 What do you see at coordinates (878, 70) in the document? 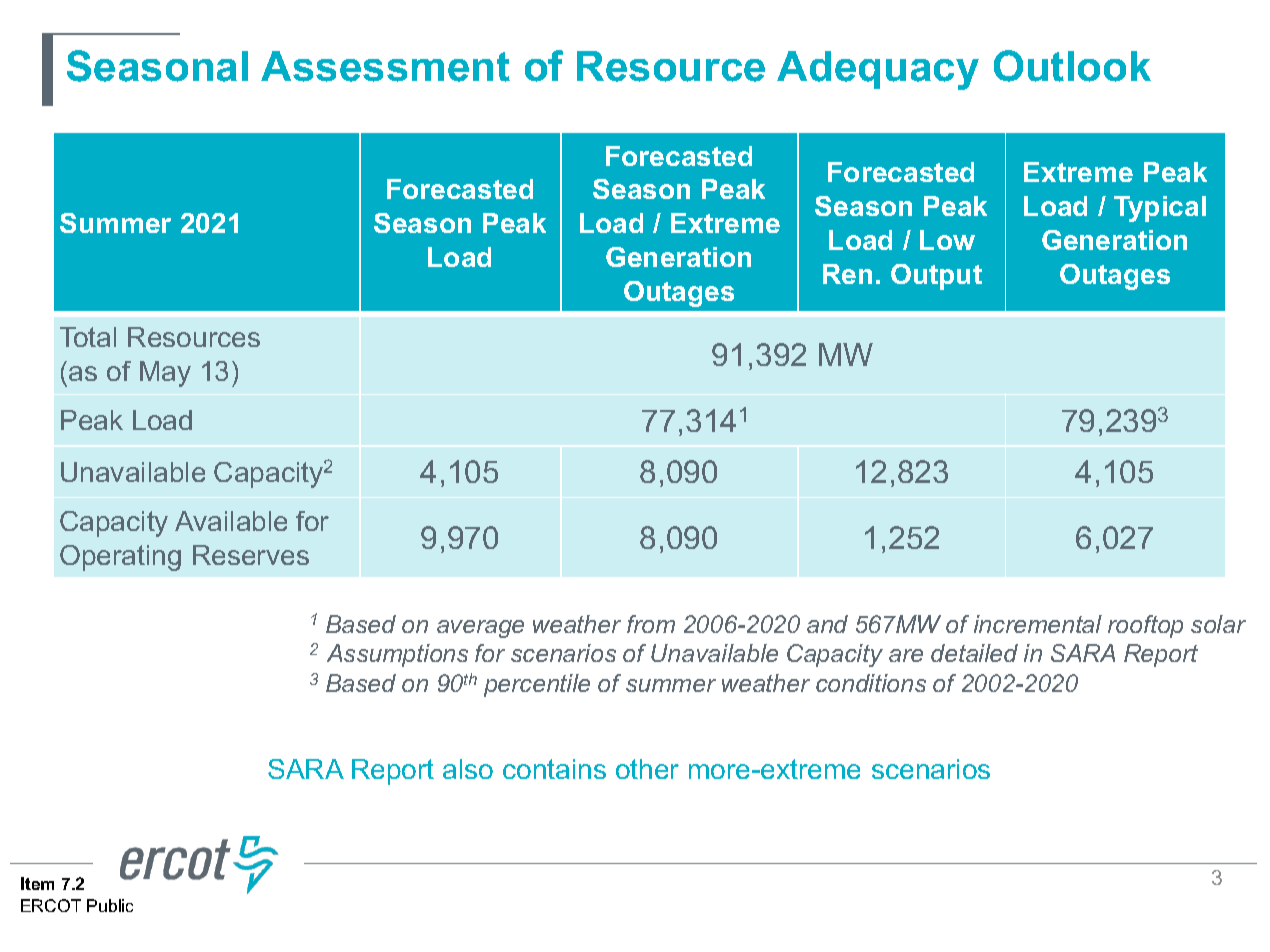
I see `Adequacy` at bounding box center [878, 70].
